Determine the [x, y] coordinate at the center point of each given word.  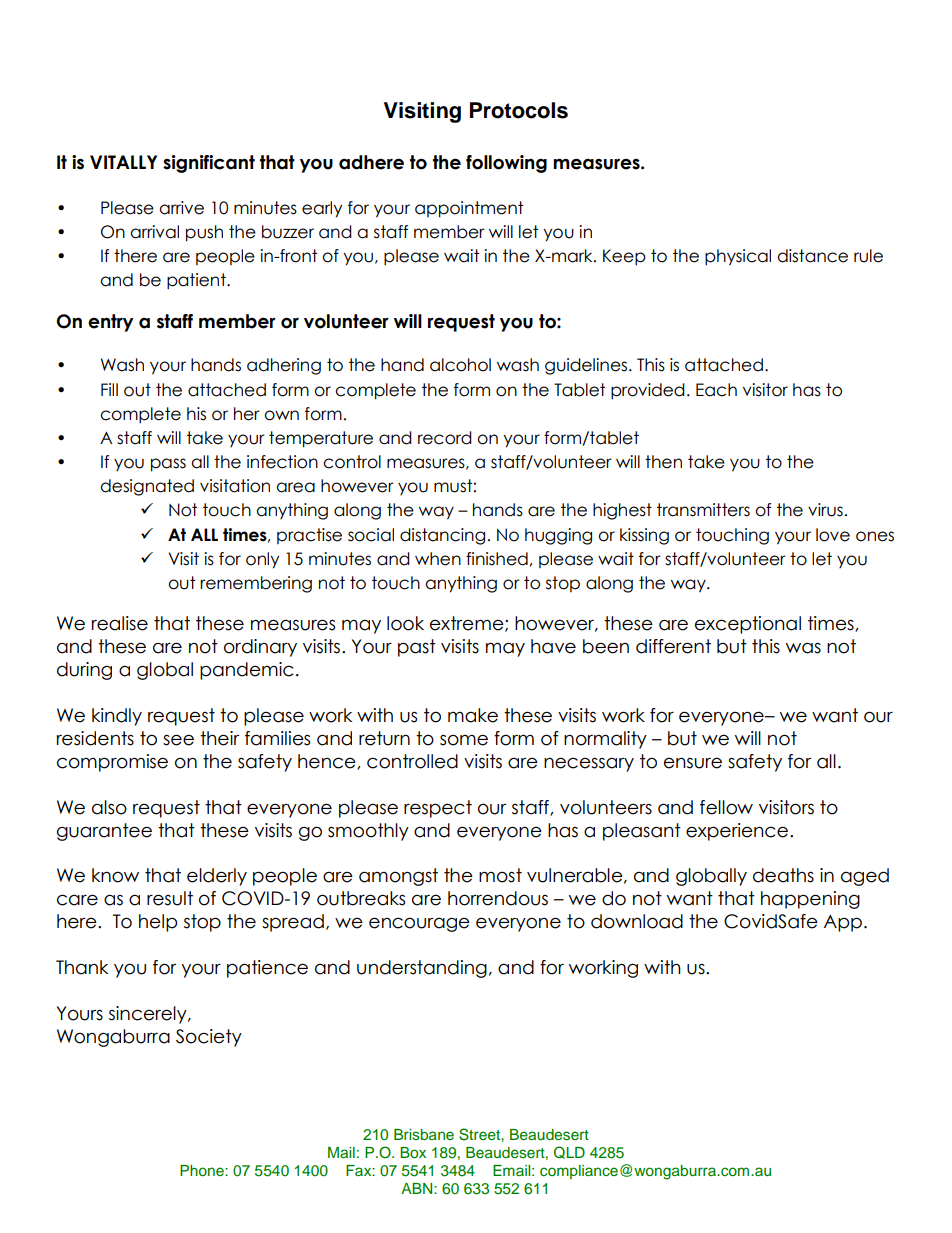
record [445, 438]
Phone [203, 1170]
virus [825, 510]
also [109, 807]
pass [168, 465]
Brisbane [424, 1134]
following [506, 164]
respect [438, 809]
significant [209, 164]
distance [812, 256]
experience [737, 832]
